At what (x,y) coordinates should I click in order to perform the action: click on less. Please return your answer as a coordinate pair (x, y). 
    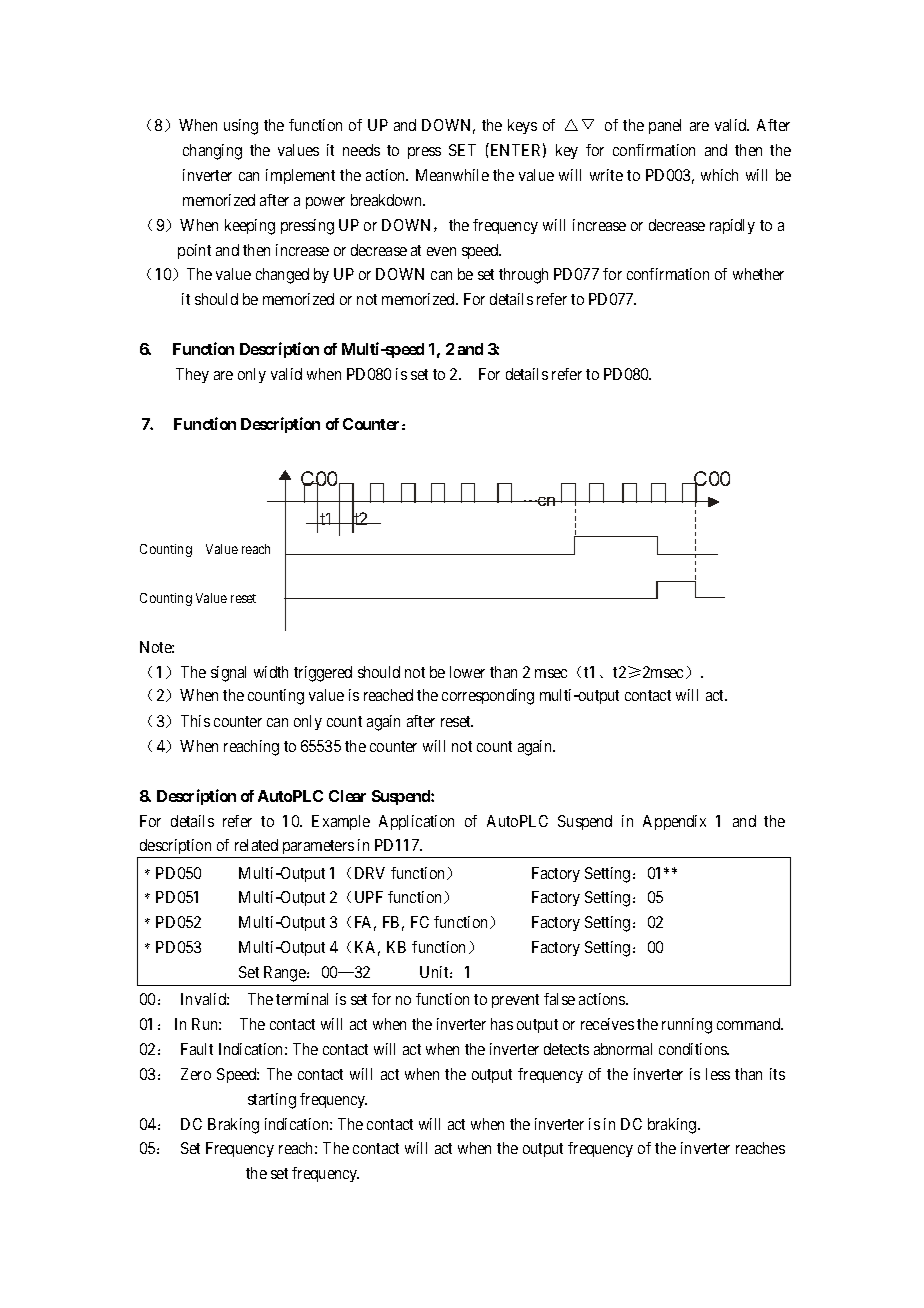
    Looking at the image, I should click on (718, 1074).
